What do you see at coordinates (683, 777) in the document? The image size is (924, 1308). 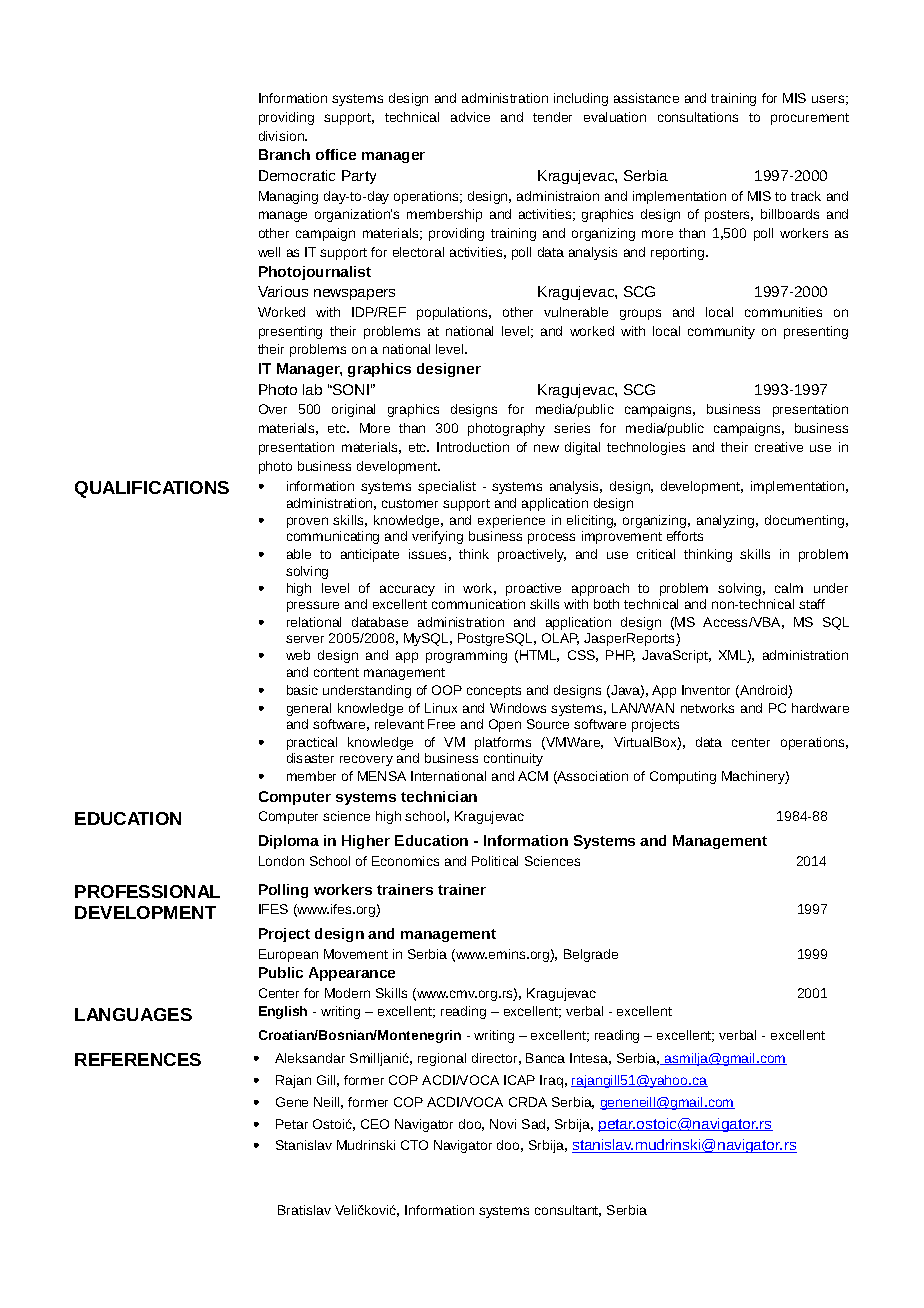 I see `Computing` at bounding box center [683, 777].
